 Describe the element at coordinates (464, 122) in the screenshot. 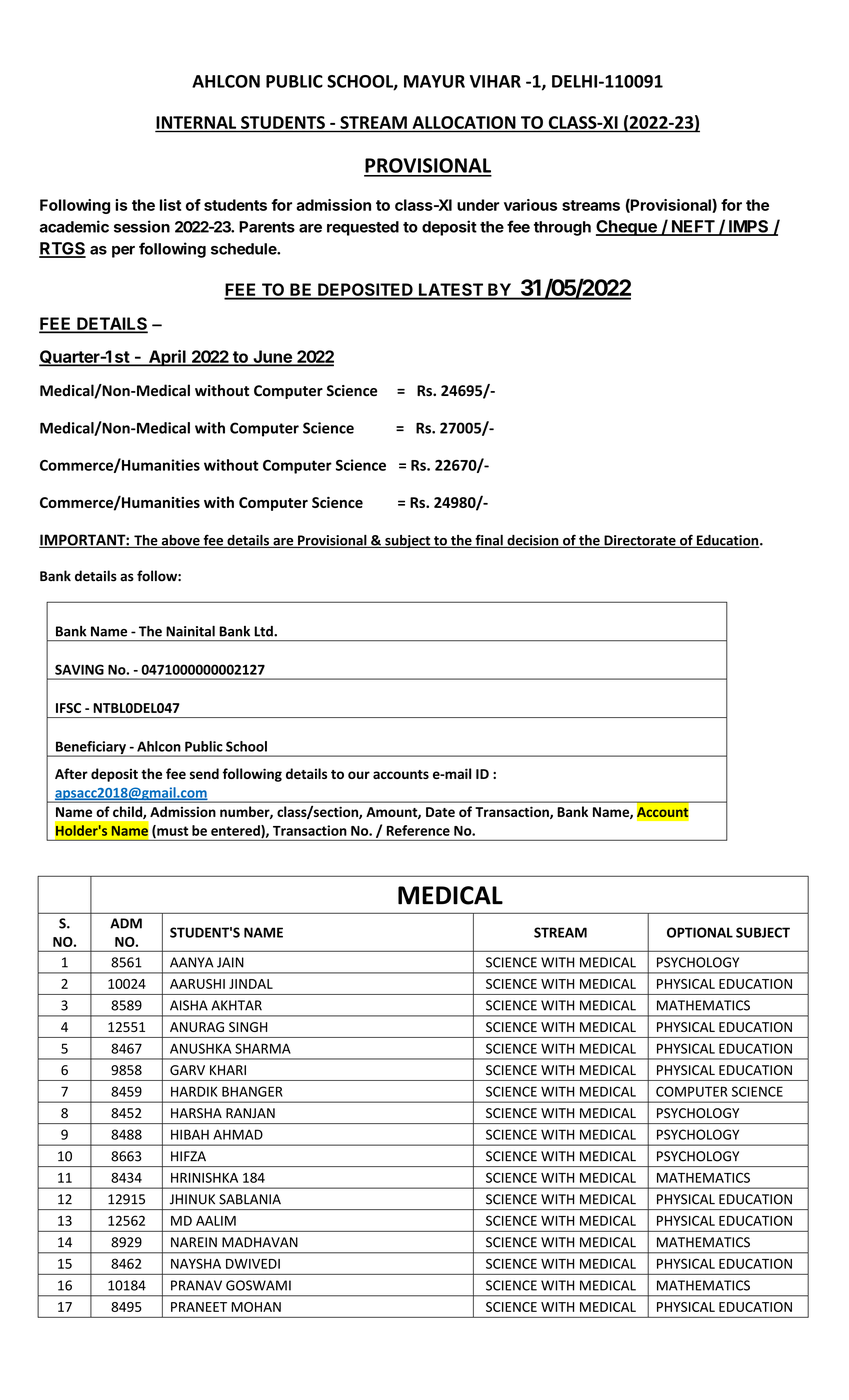

I see `ALLOCATION` at that location.
